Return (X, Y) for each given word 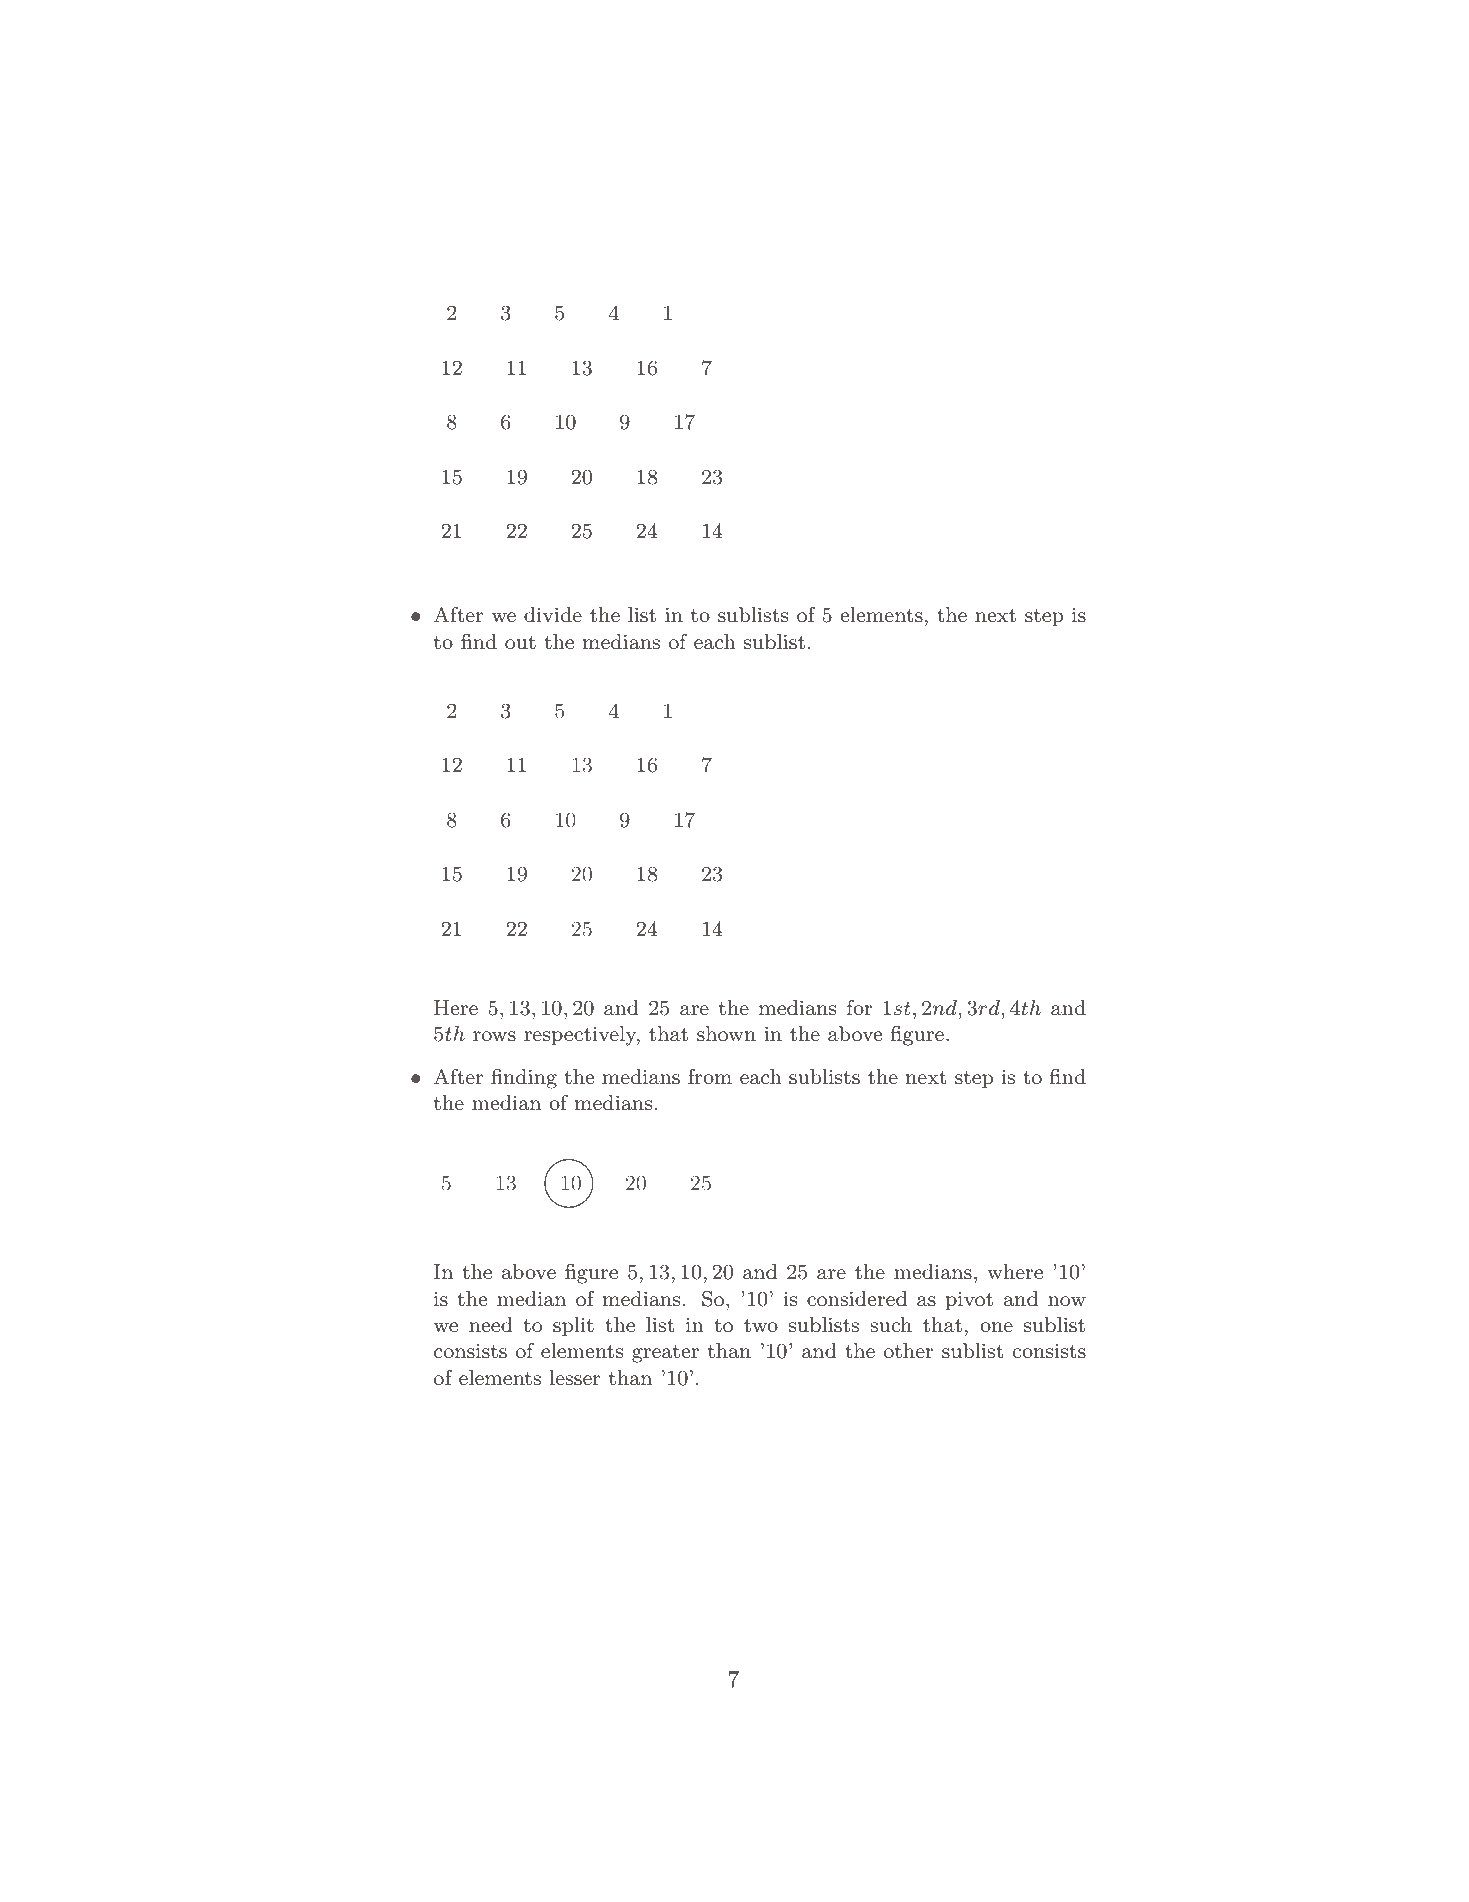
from (710, 1076)
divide (553, 615)
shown (726, 1033)
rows (494, 1036)
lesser (575, 1378)
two (761, 1326)
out (520, 643)
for (859, 1007)
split (573, 1326)
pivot (969, 1300)
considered (857, 1299)
